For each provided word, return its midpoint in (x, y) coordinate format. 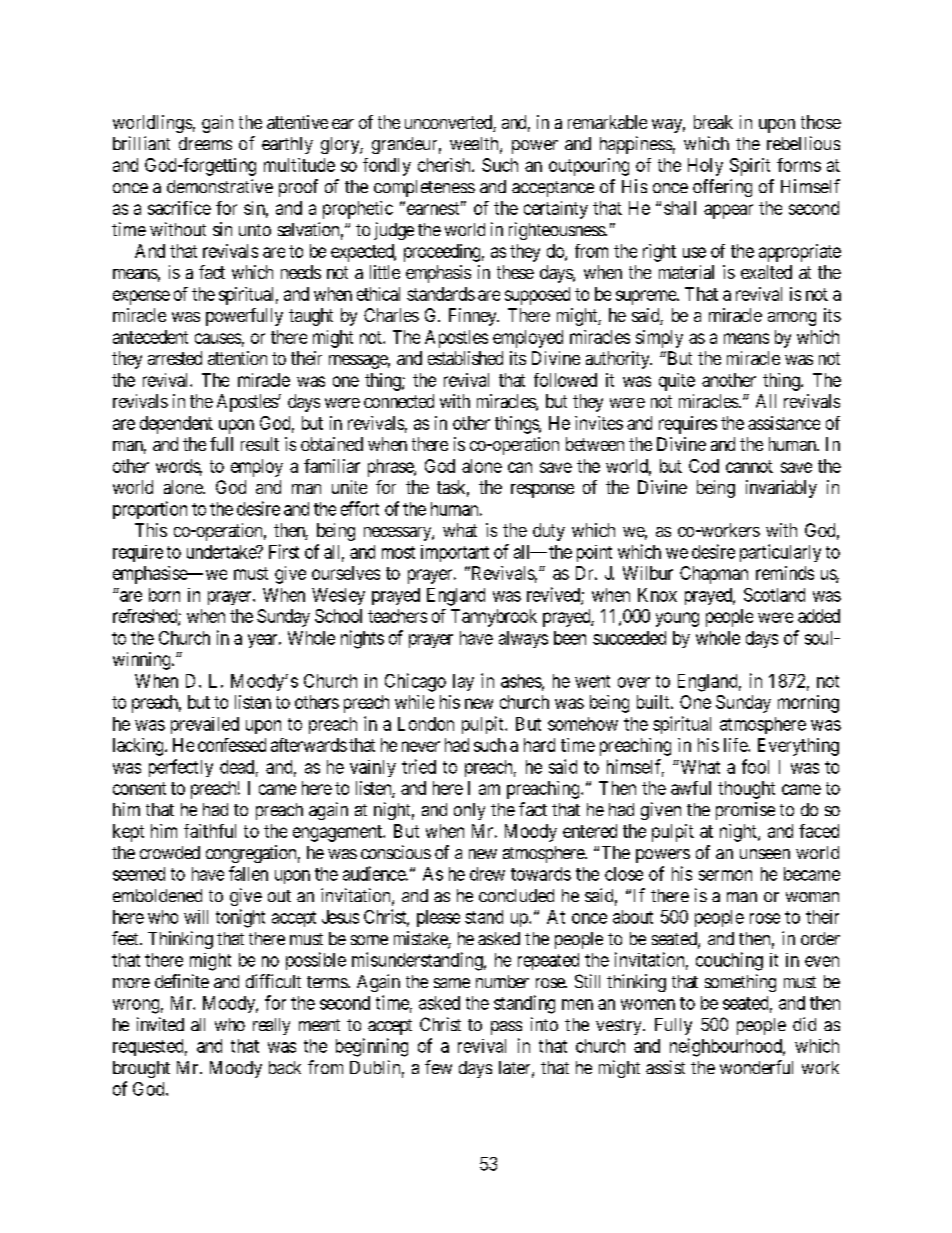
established (465, 358)
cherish (445, 165)
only (469, 811)
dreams (205, 143)
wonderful (756, 1067)
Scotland (774, 595)
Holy (705, 167)
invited (160, 1024)
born (164, 595)
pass (506, 1028)
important (455, 553)
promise (745, 811)
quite (677, 382)
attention (237, 358)
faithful (210, 831)
